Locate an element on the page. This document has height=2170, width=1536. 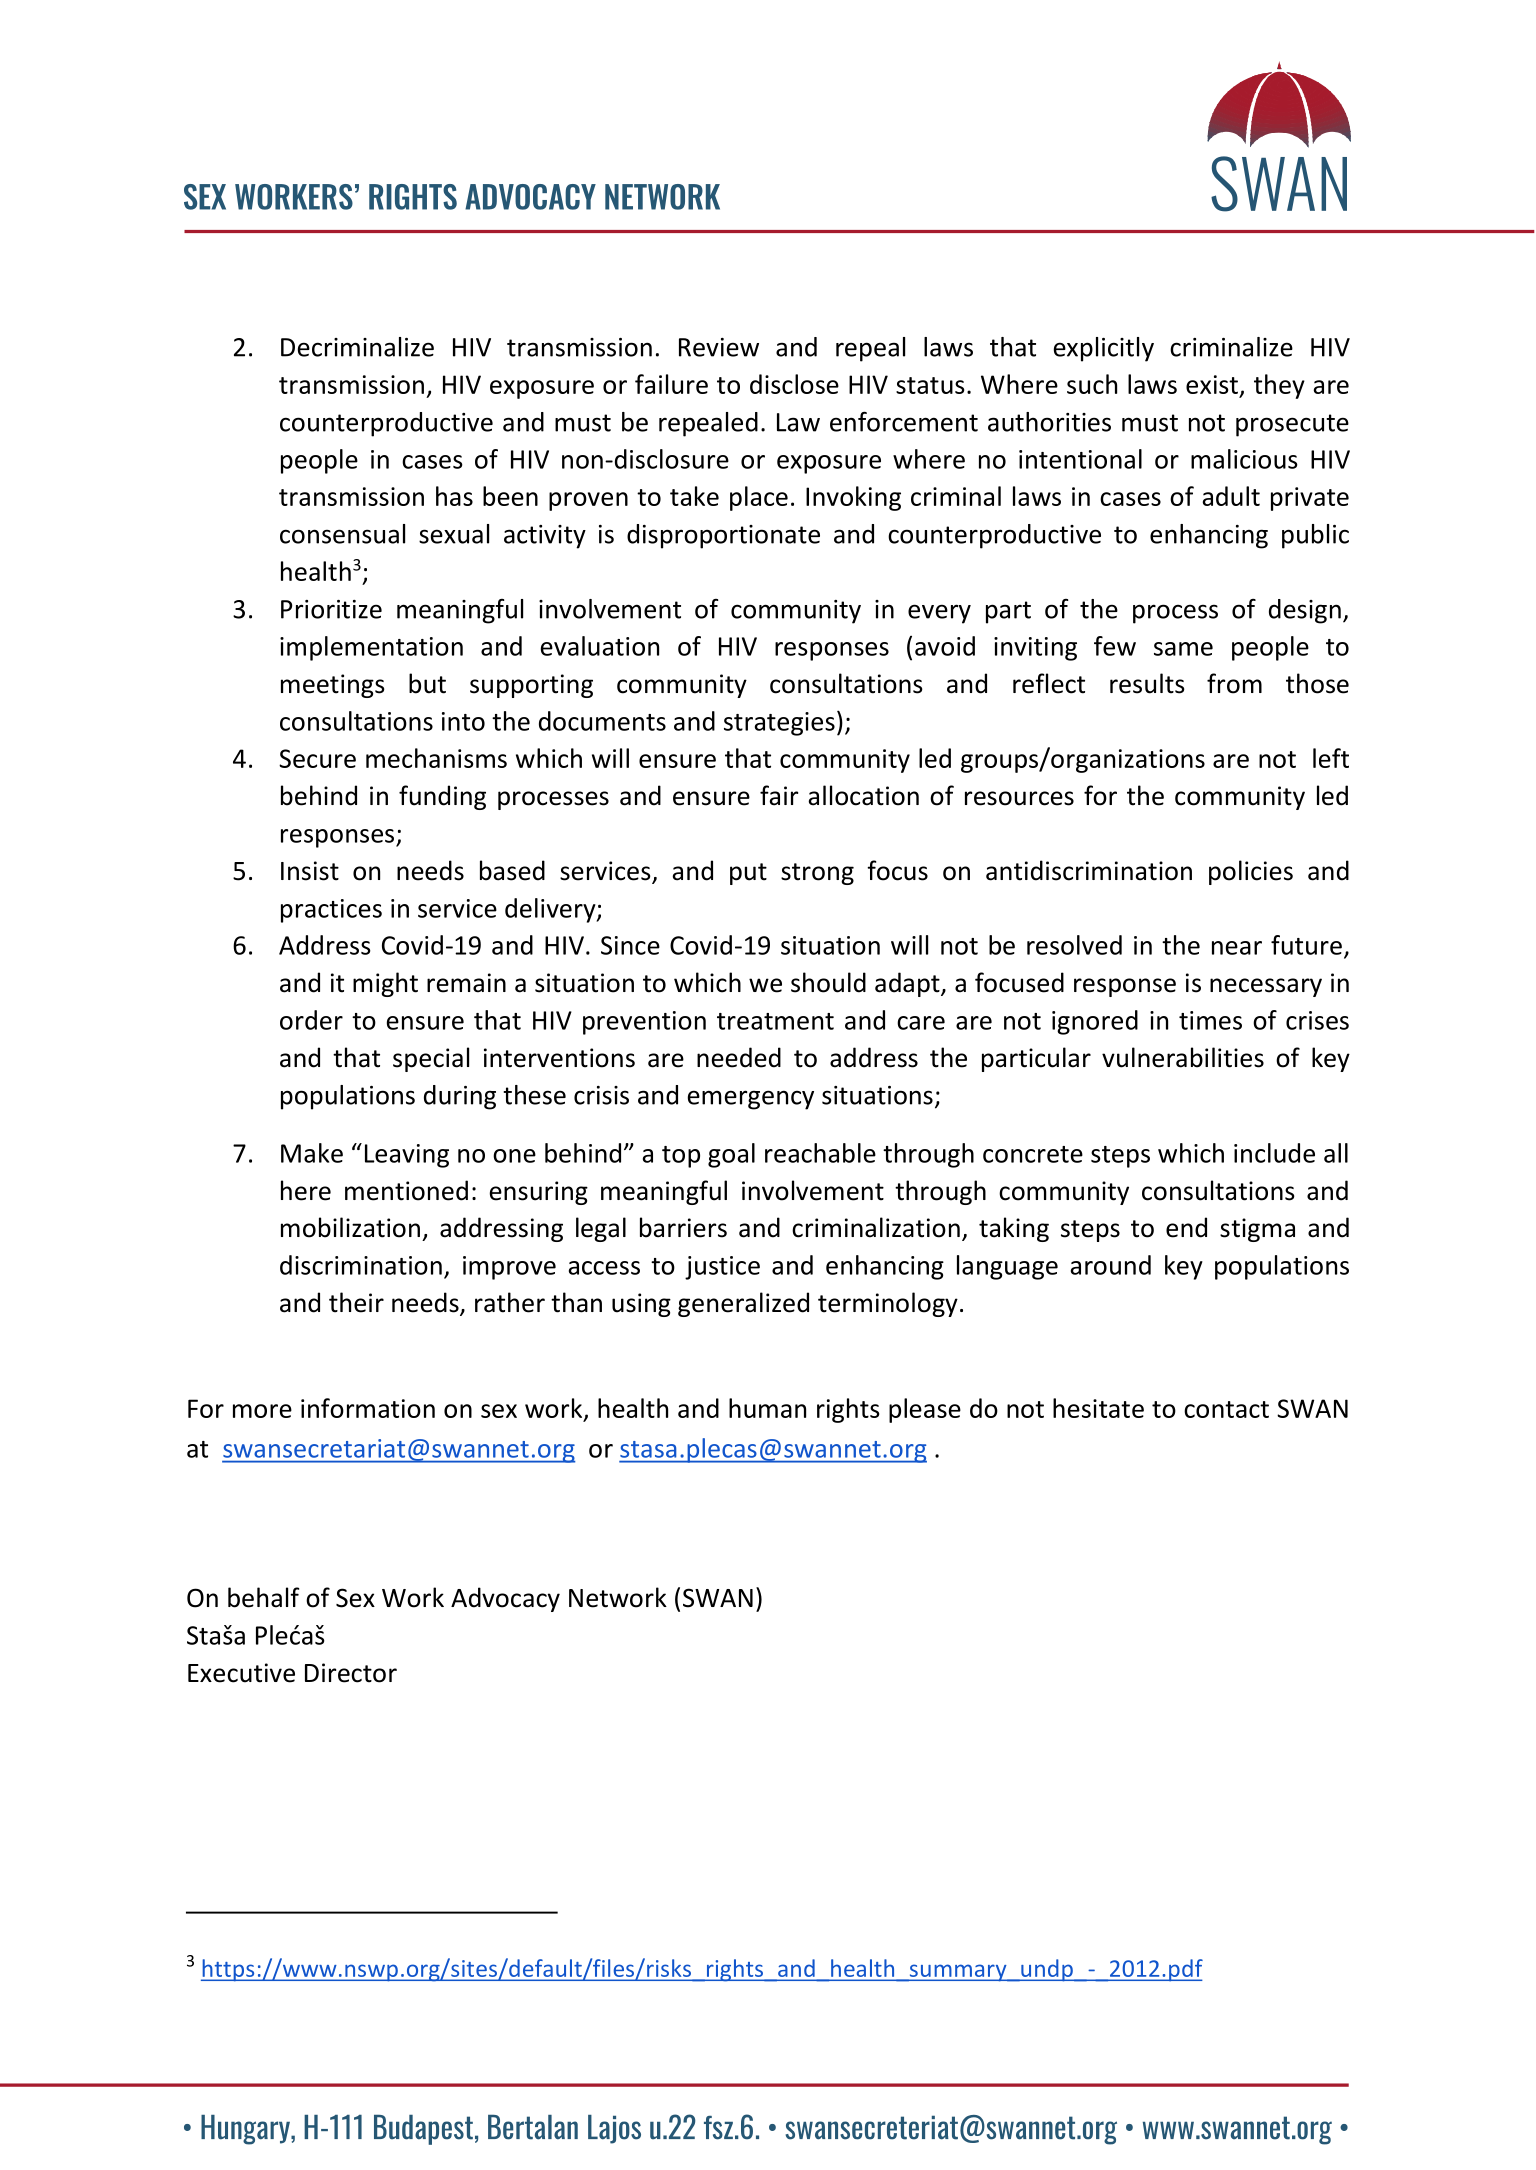
might is located at coordinates (385, 984).
